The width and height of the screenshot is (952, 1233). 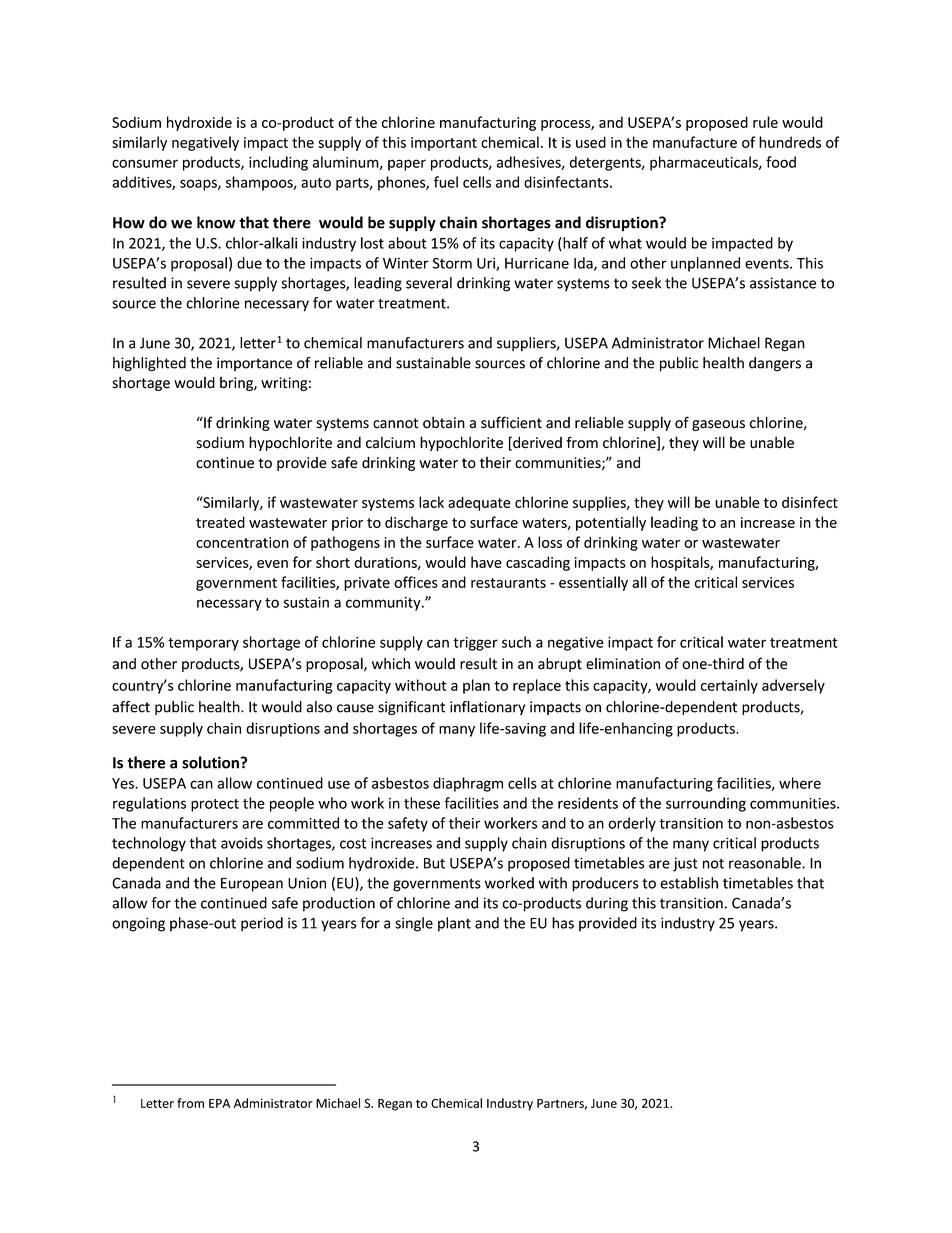 I want to click on soaps, so click(x=199, y=185).
